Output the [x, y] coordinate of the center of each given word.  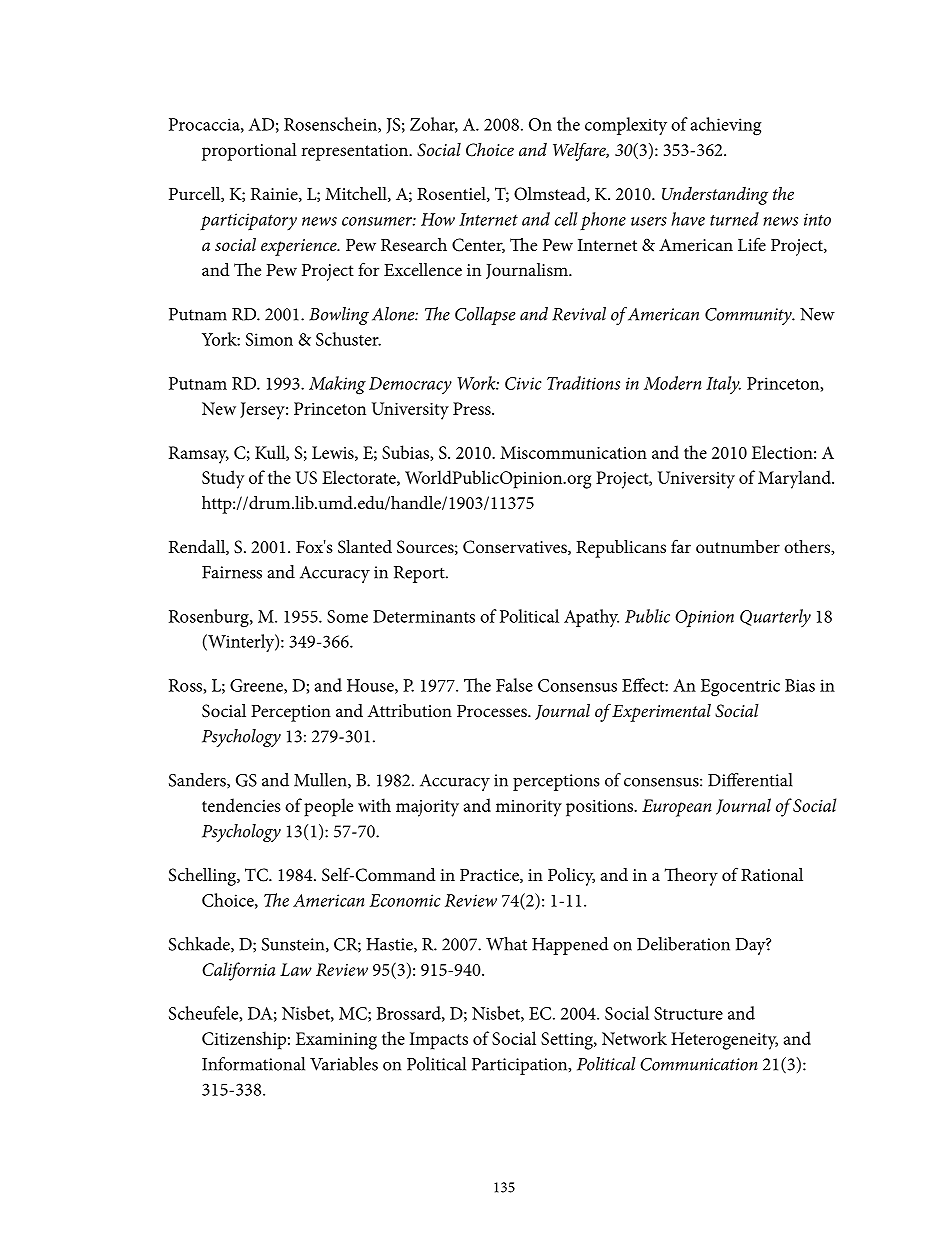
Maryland [795, 479]
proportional [249, 152]
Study [223, 479]
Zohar [434, 125]
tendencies [241, 805]
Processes [493, 711]
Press [473, 408]
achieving [725, 126]
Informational [253, 1064]
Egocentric [740, 688]
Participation [521, 1066]
